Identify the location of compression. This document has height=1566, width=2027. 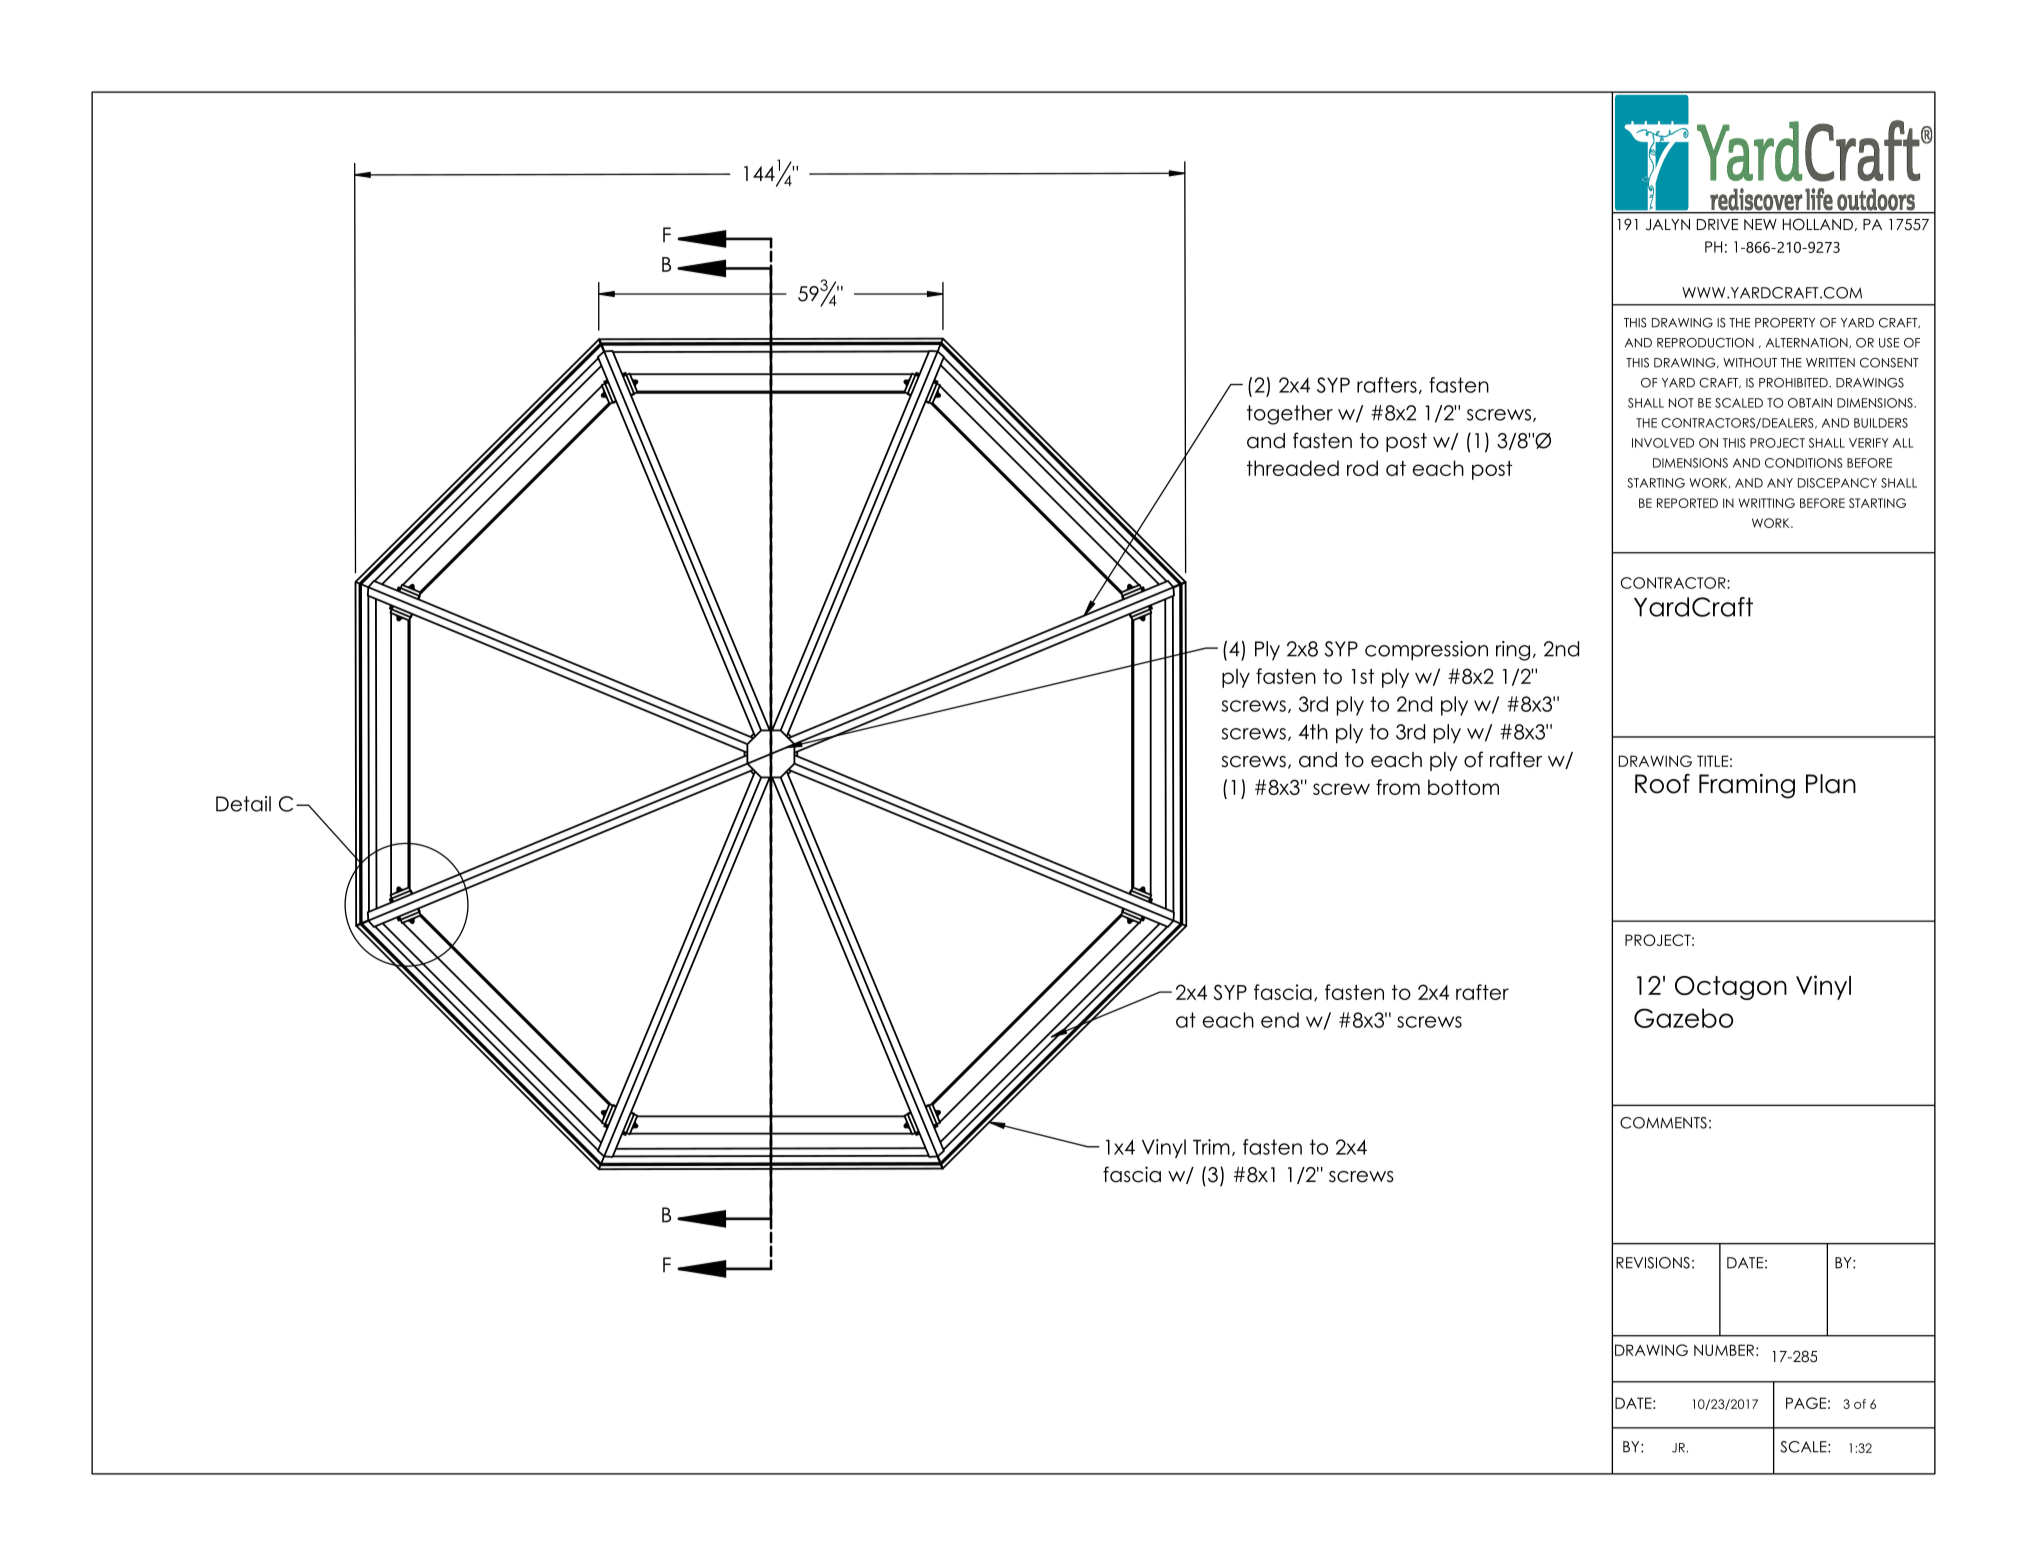
(1426, 651).
